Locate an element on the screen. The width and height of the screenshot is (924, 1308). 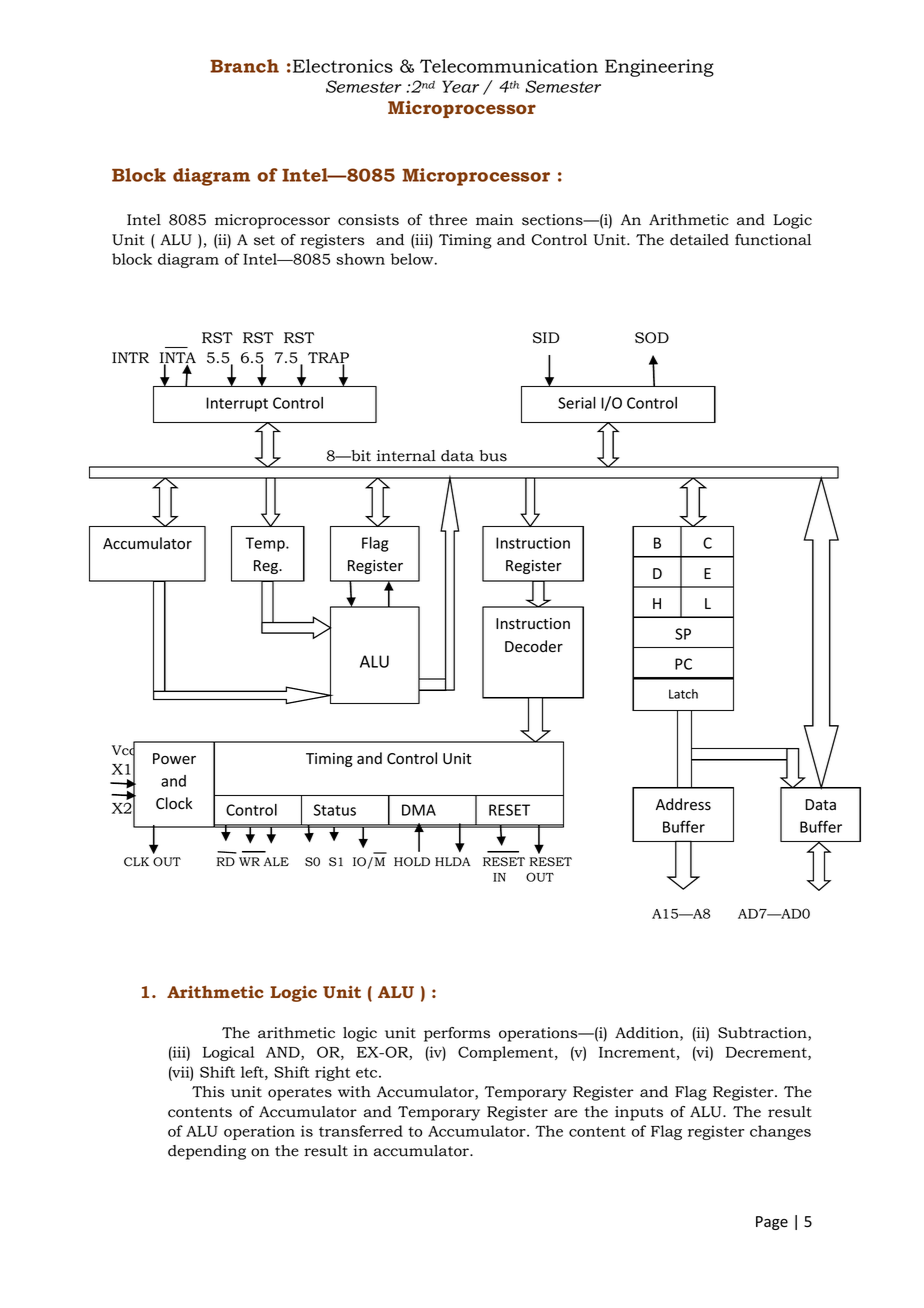
Branch is located at coordinates (244, 66).
